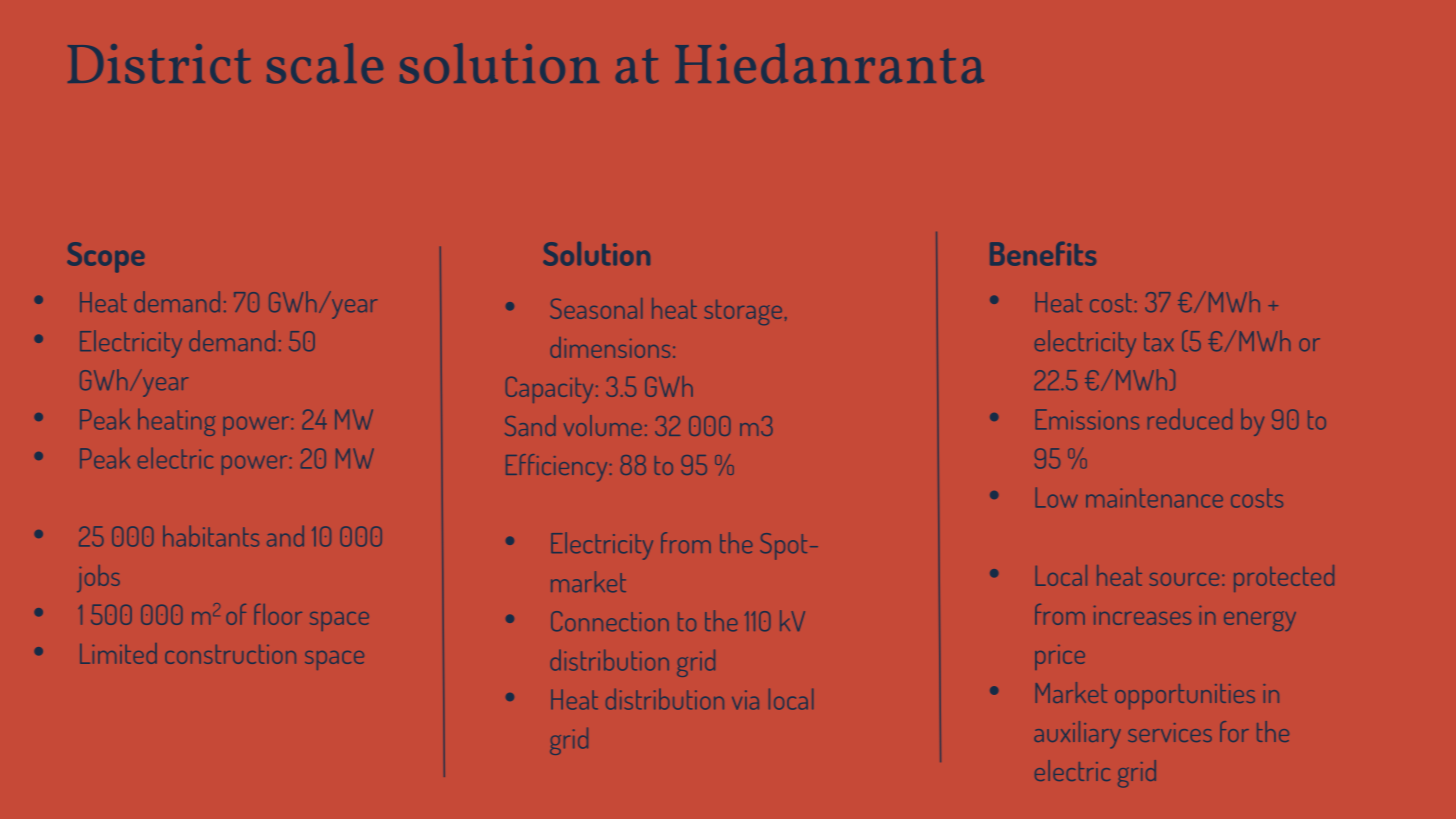 This screenshot has height=819, width=1456. What do you see at coordinates (211, 536) in the screenshot?
I see `habitants` at bounding box center [211, 536].
